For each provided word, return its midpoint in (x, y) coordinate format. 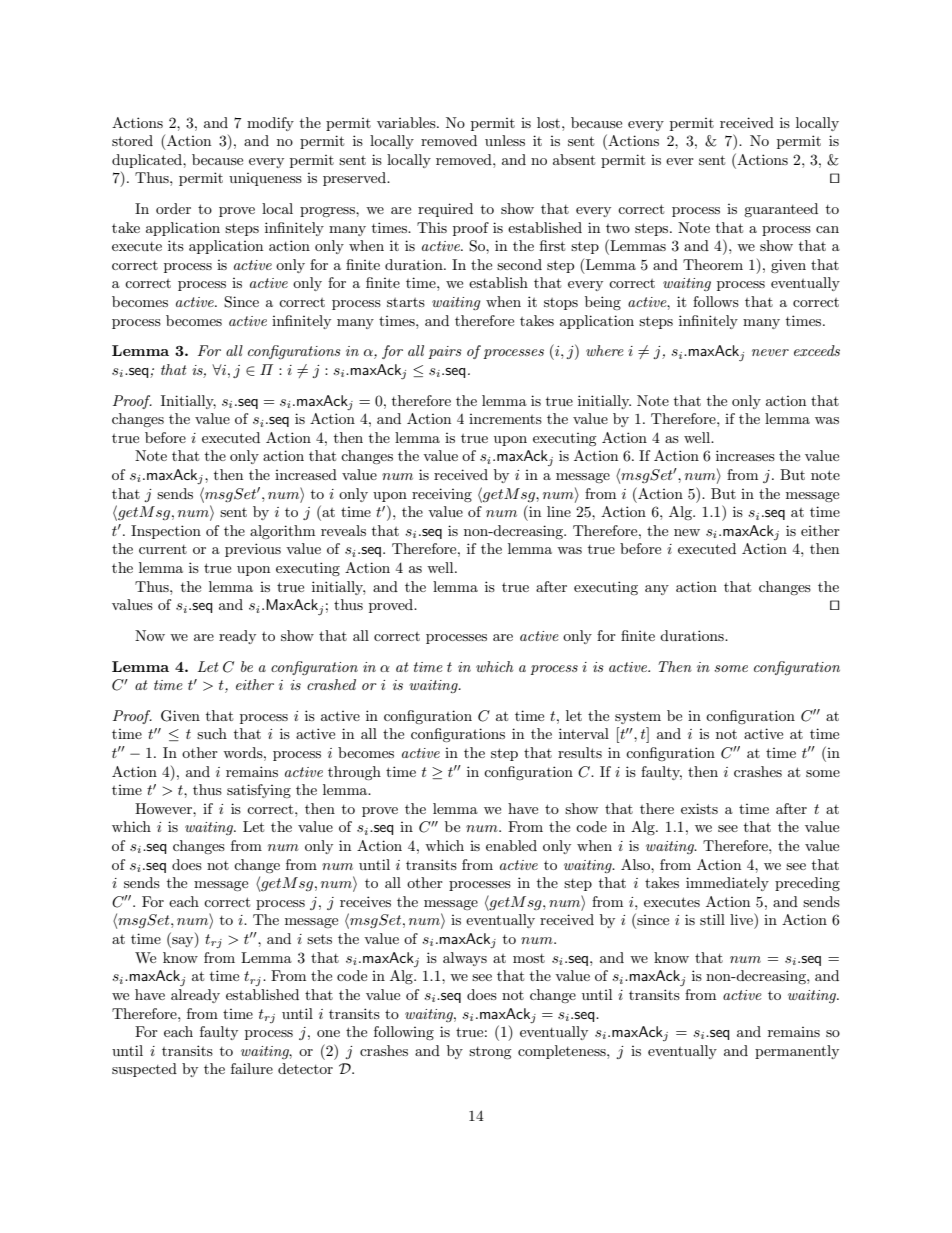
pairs (445, 352)
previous (253, 550)
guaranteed (781, 210)
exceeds (817, 350)
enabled (511, 845)
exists (699, 808)
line (559, 511)
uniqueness (265, 179)
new (687, 532)
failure (252, 1068)
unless (505, 140)
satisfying (259, 791)
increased (306, 474)
